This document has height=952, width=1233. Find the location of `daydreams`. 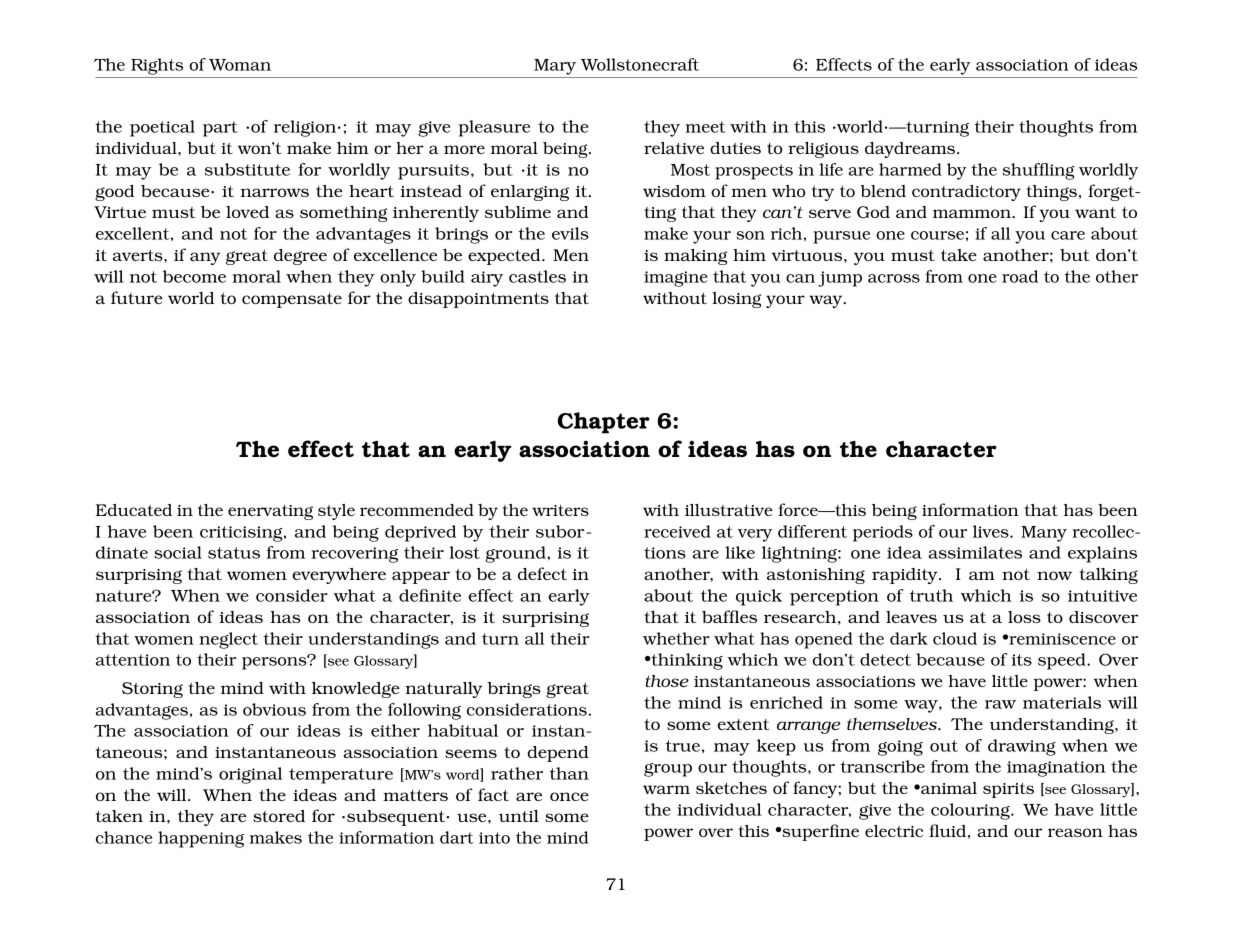

daydreams is located at coordinates (910, 150).
